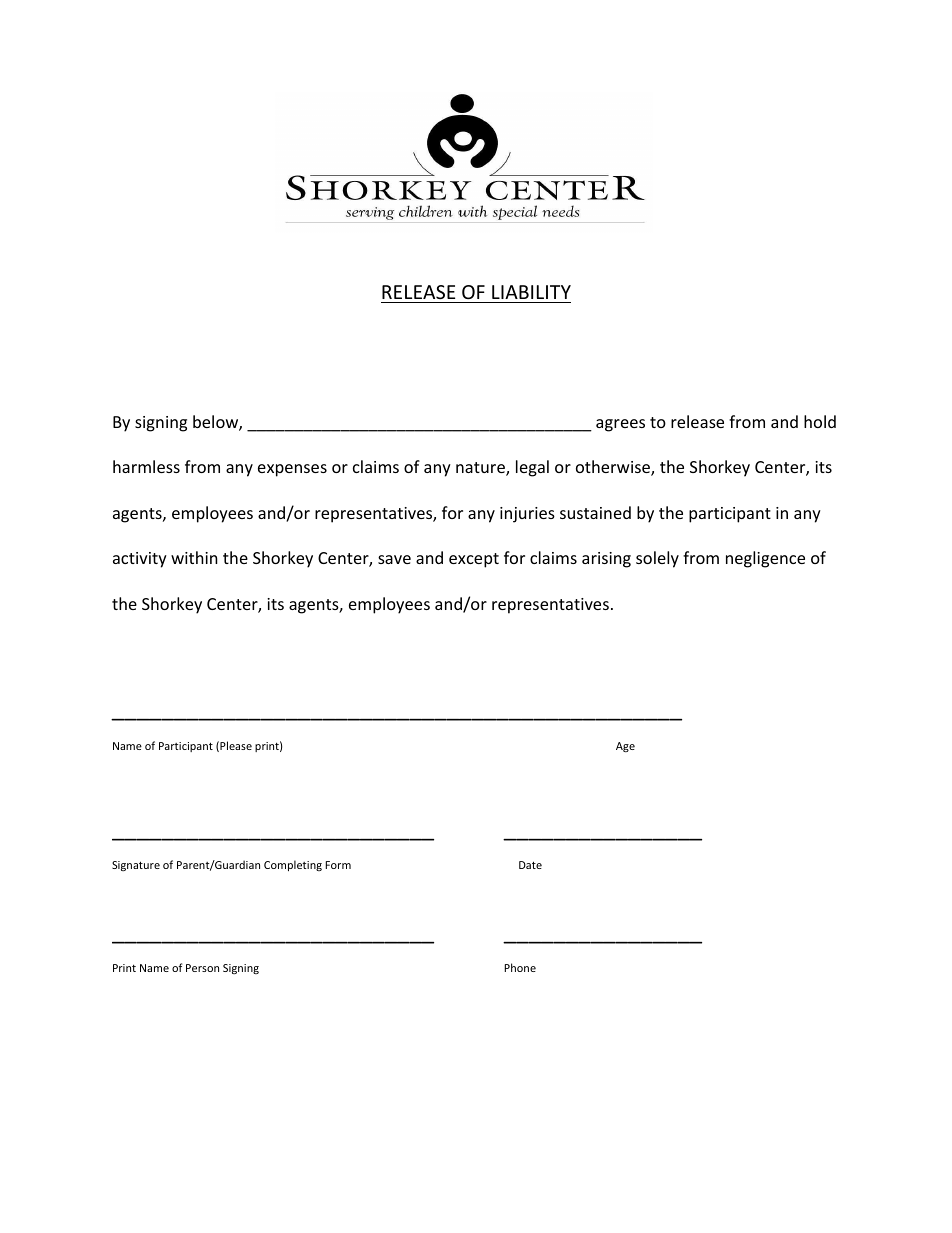 This screenshot has width=952, height=1233. What do you see at coordinates (530, 865) in the screenshot?
I see `Date` at bounding box center [530, 865].
